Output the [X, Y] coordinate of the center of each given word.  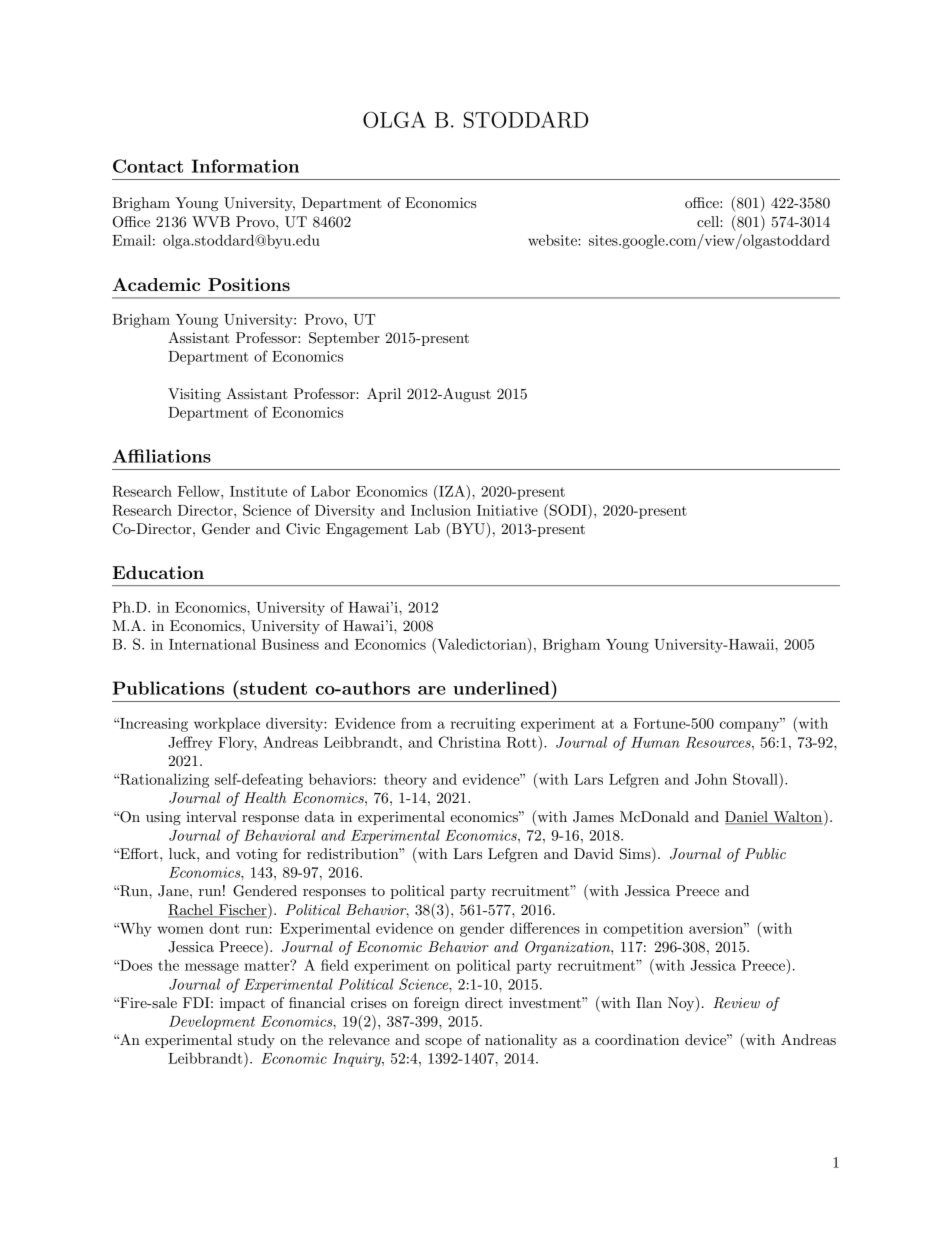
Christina [470, 742]
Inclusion [441, 510]
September [344, 339]
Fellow [200, 491]
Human [655, 742]
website [553, 240]
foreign [436, 1004]
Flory [237, 743]
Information [245, 166]
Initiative [507, 510]
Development [212, 1023]
